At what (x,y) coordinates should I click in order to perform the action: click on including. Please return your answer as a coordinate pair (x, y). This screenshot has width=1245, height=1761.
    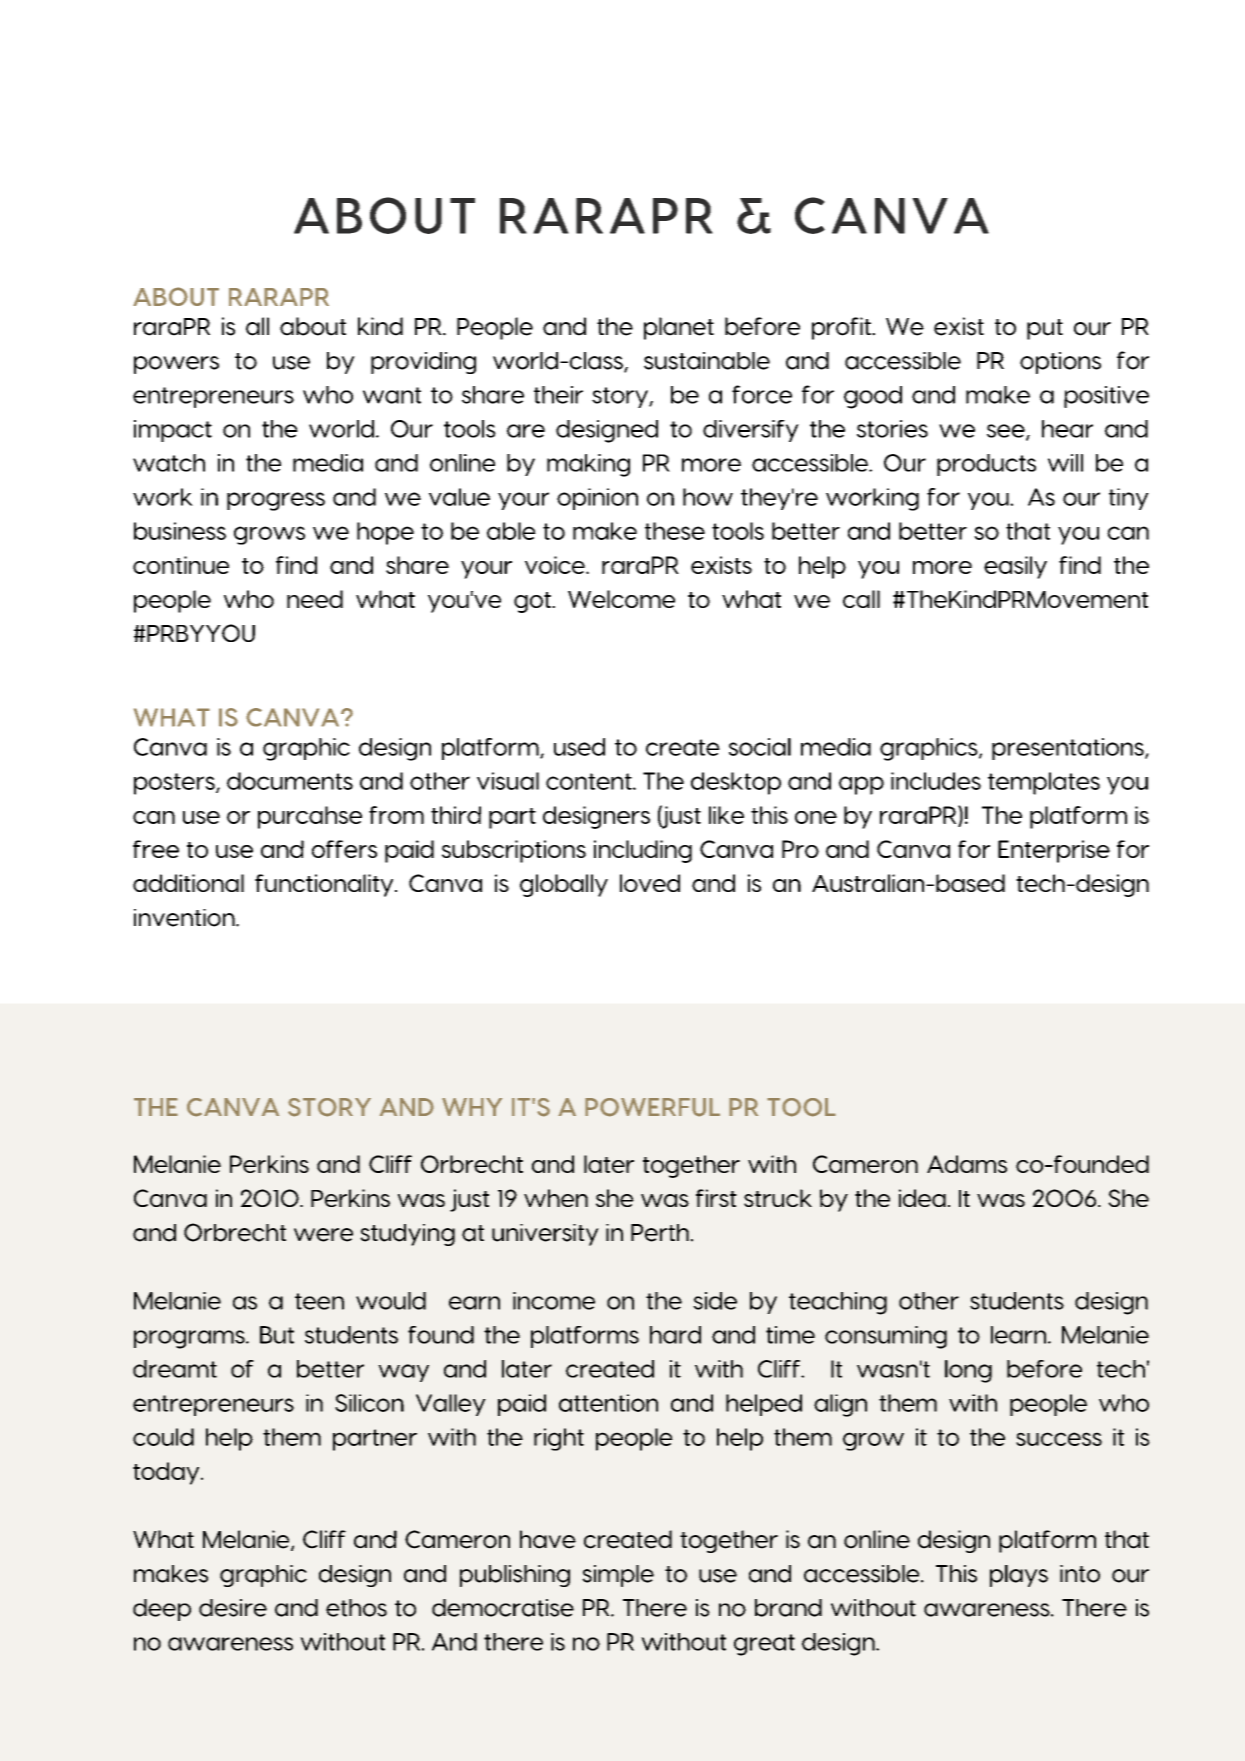
    Looking at the image, I should click on (643, 851).
